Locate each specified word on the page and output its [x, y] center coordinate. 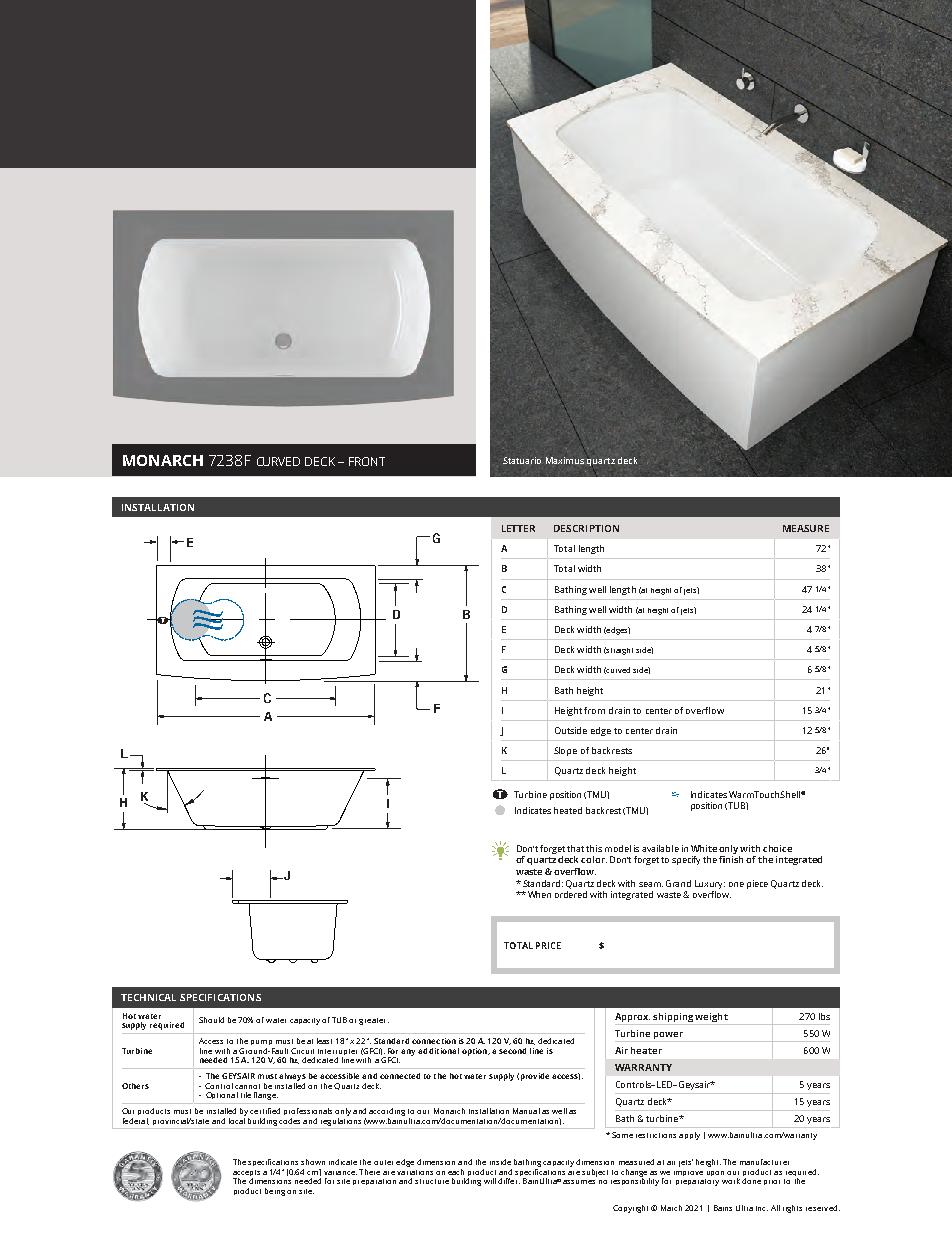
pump [261, 1042]
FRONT [367, 461]
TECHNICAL [148, 997]
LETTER [518, 528]
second [512, 1051]
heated [568, 810]
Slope [565, 751]
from [594, 710]
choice [777, 848]
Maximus [565, 460]
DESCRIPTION [586, 528]
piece [757, 884]
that [575, 848]
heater [646, 1050]
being [275, 1192]
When [539, 894]
